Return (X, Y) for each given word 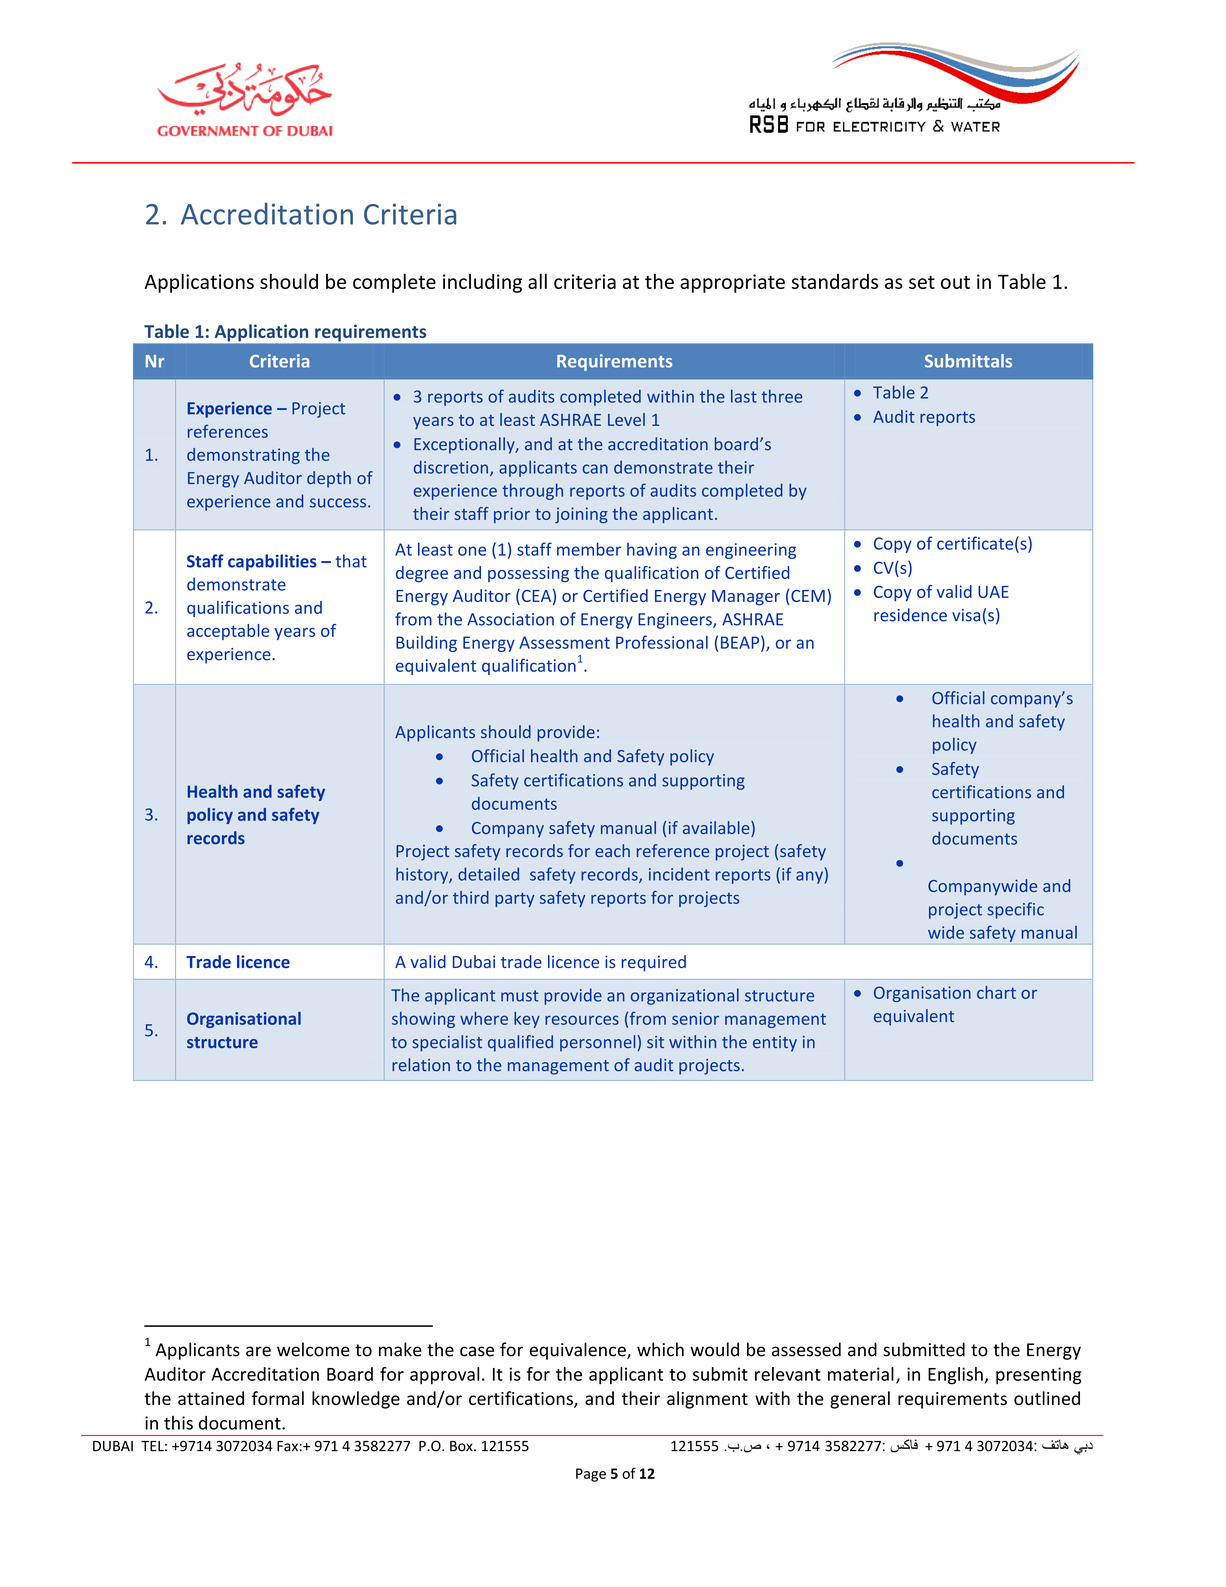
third (471, 897)
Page (591, 1475)
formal (278, 1398)
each (612, 850)
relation (421, 1065)
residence (910, 615)
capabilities (272, 562)
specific (1016, 910)
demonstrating (243, 456)
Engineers (676, 621)
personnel (597, 1043)
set (922, 282)
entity (775, 1044)
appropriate (732, 283)
